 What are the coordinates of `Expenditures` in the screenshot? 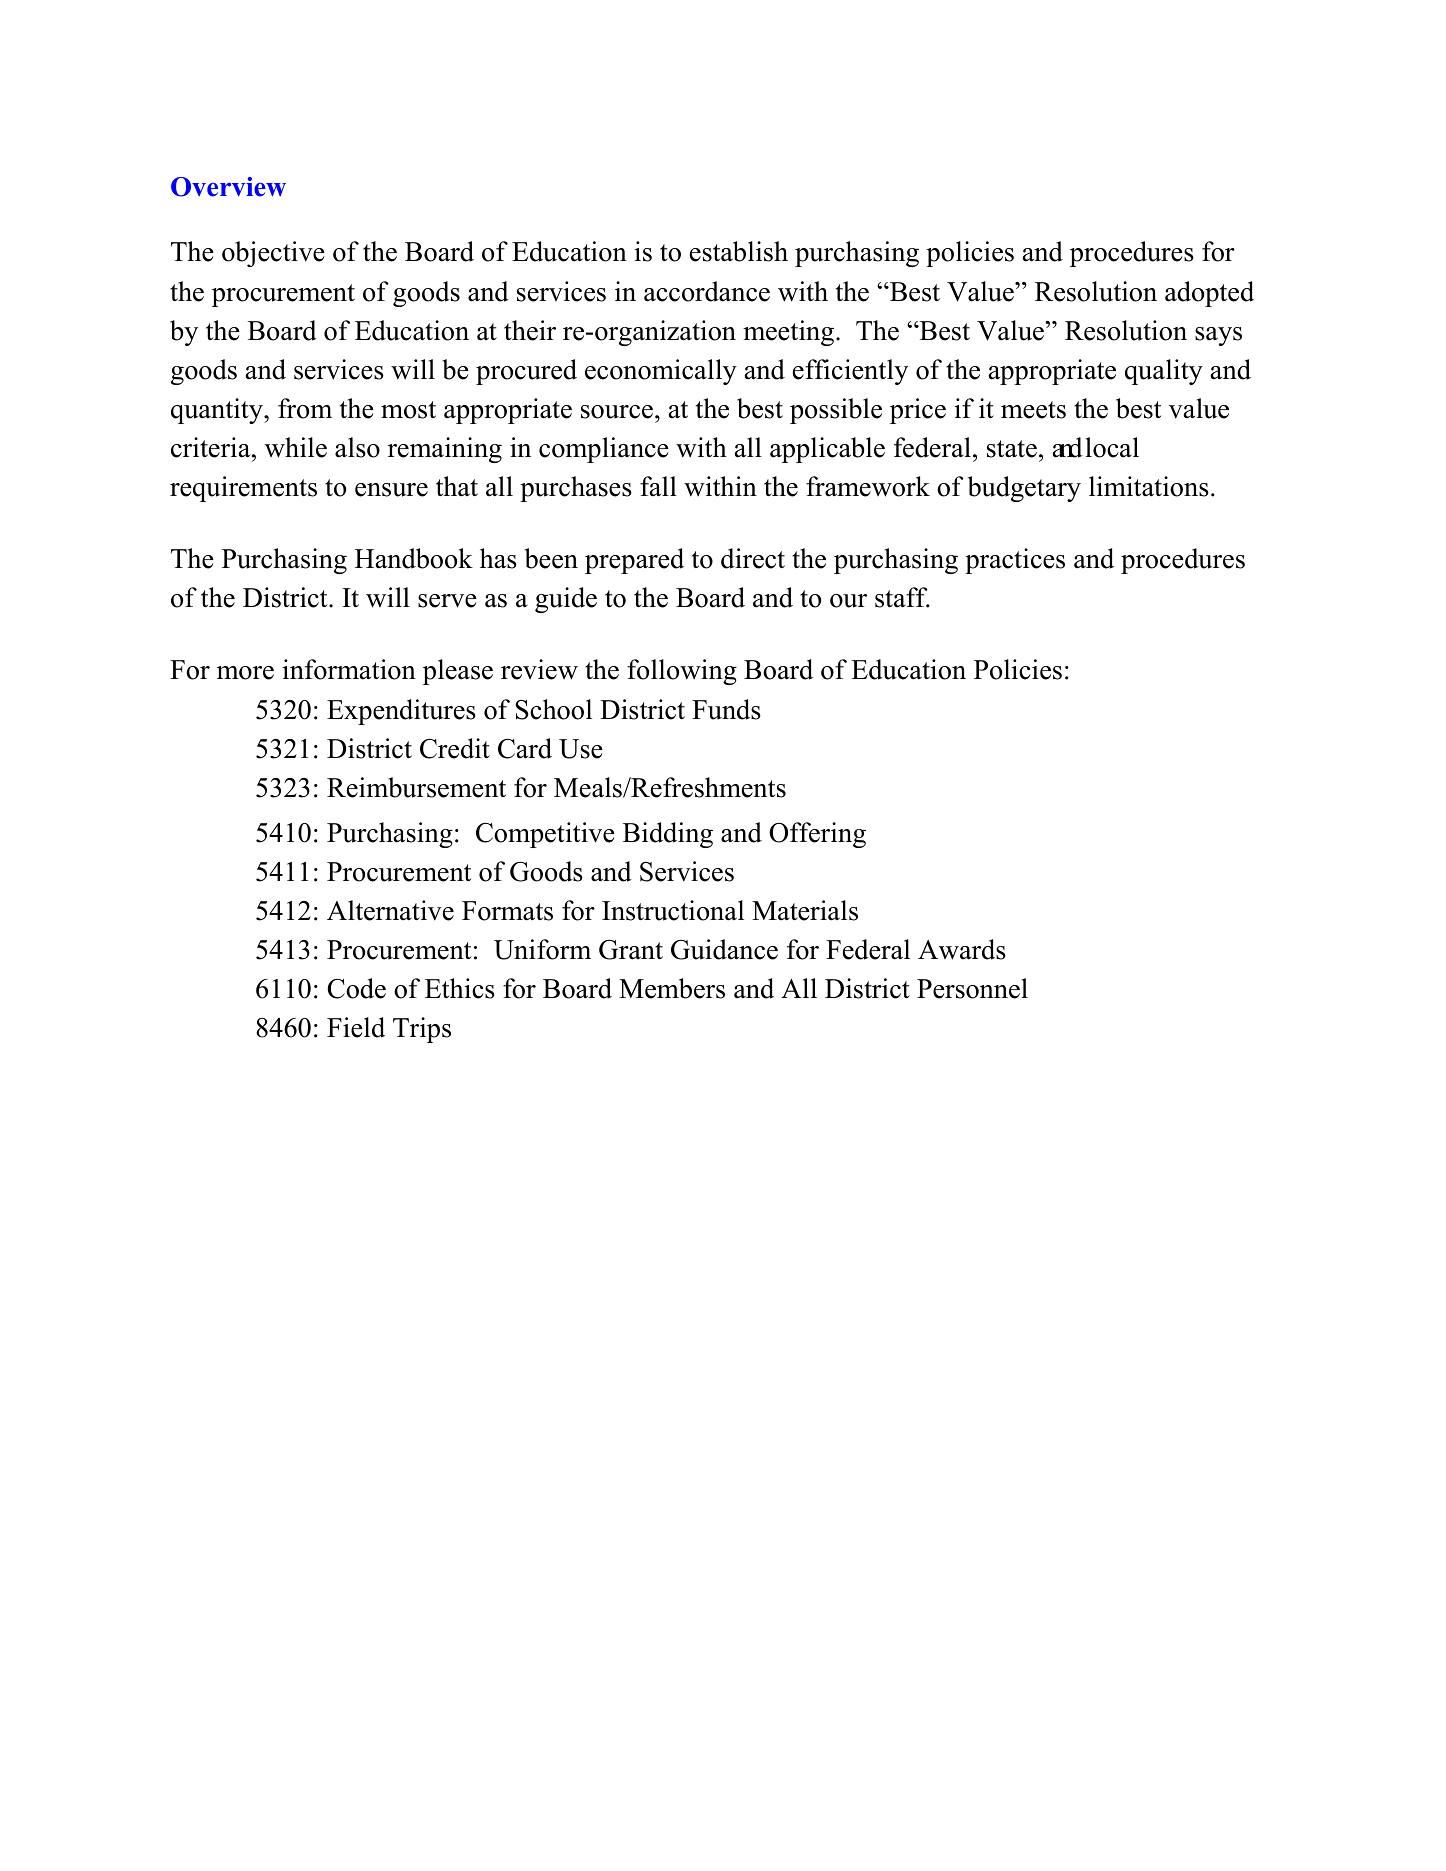 It's located at (401, 712).
